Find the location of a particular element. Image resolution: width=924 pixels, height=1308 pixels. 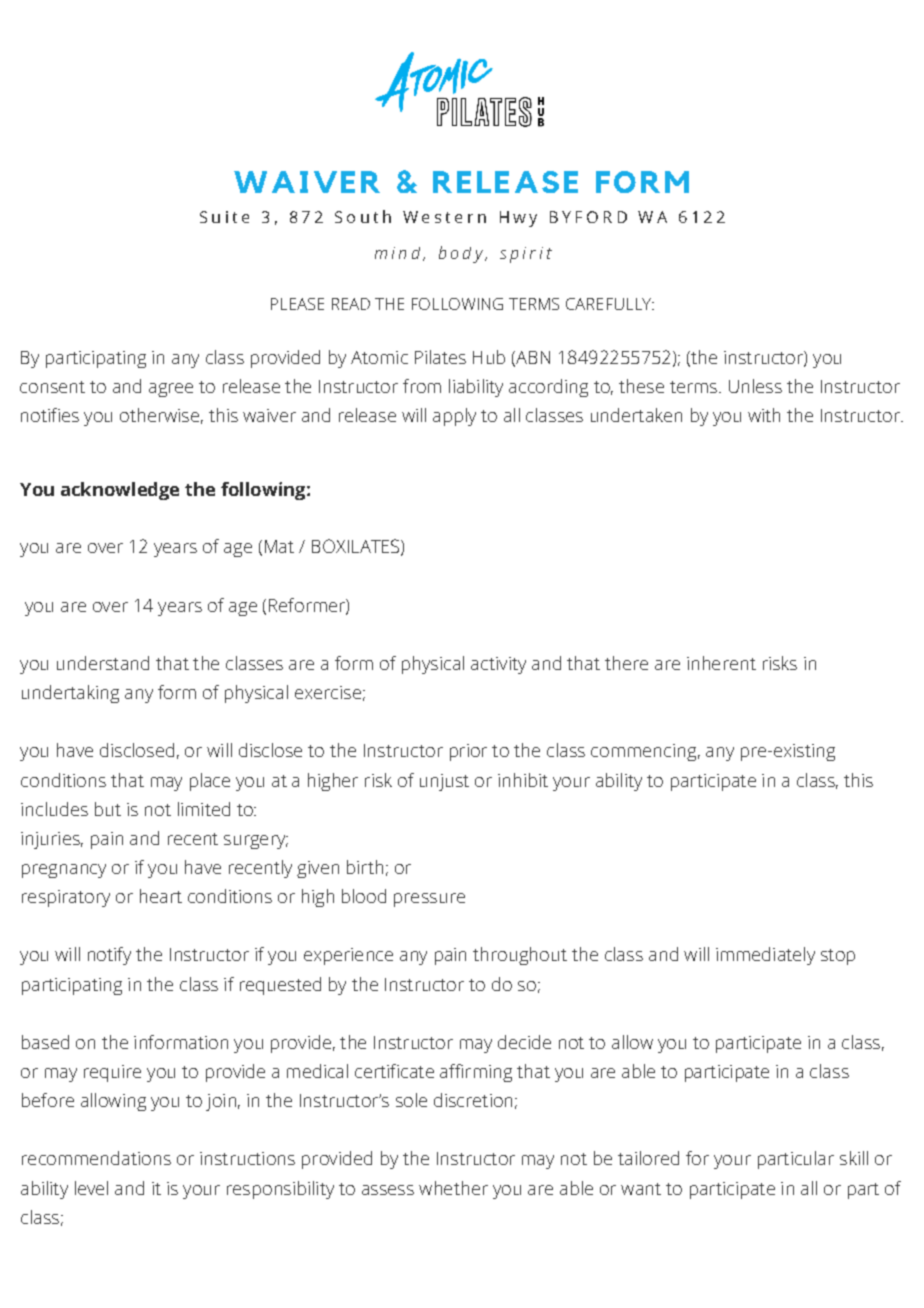

throughout is located at coordinates (520, 956).
